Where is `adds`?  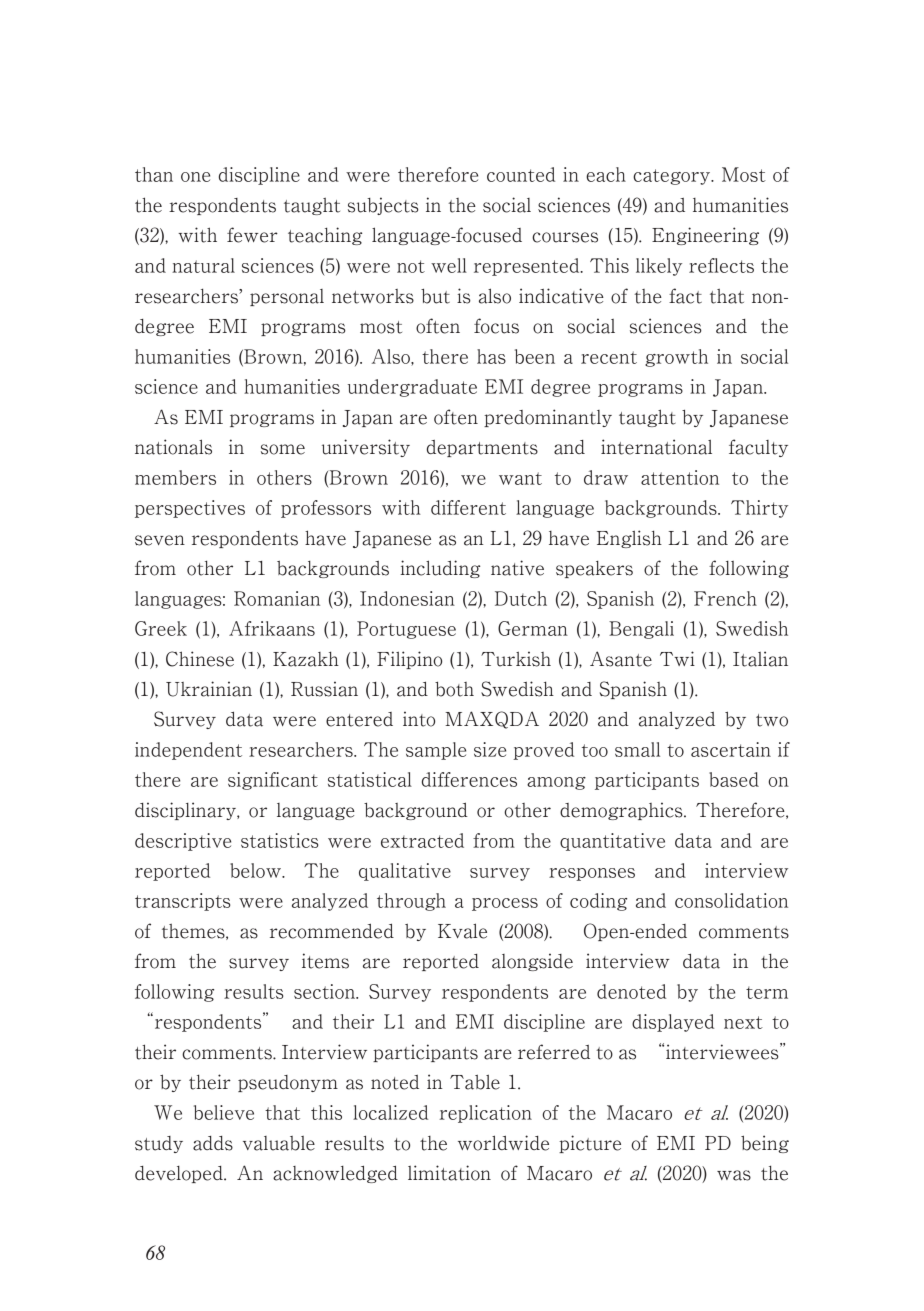 adds is located at coordinates (213, 1143).
